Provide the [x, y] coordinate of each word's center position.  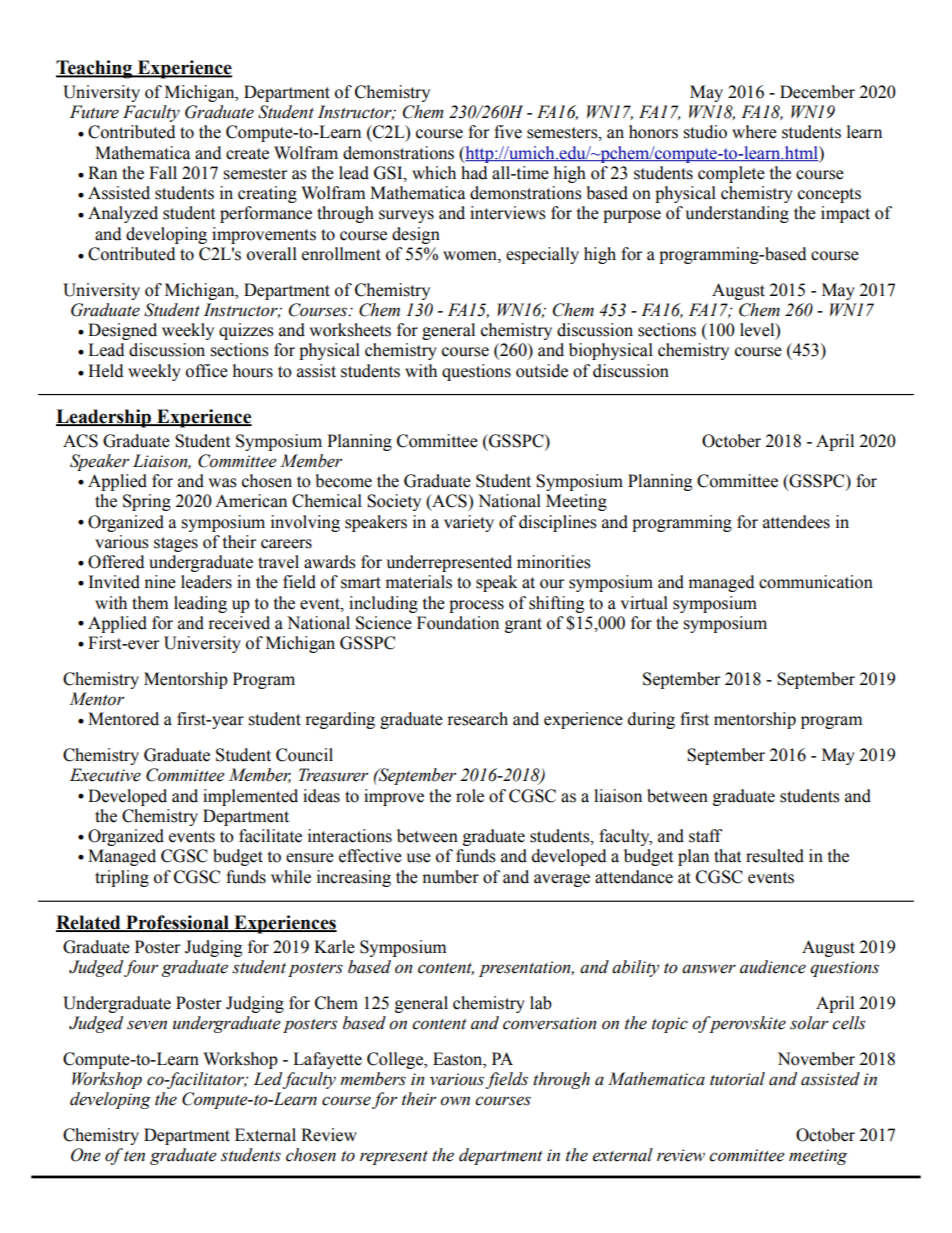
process [476, 606]
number [450, 877]
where [754, 132]
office [207, 371]
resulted [775, 856]
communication [816, 582]
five [508, 132]
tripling [122, 878]
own [455, 1101]
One [86, 1155]
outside [542, 371]
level [758, 331]
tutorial [737, 1079]
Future [94, 112]
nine [160, 582]
